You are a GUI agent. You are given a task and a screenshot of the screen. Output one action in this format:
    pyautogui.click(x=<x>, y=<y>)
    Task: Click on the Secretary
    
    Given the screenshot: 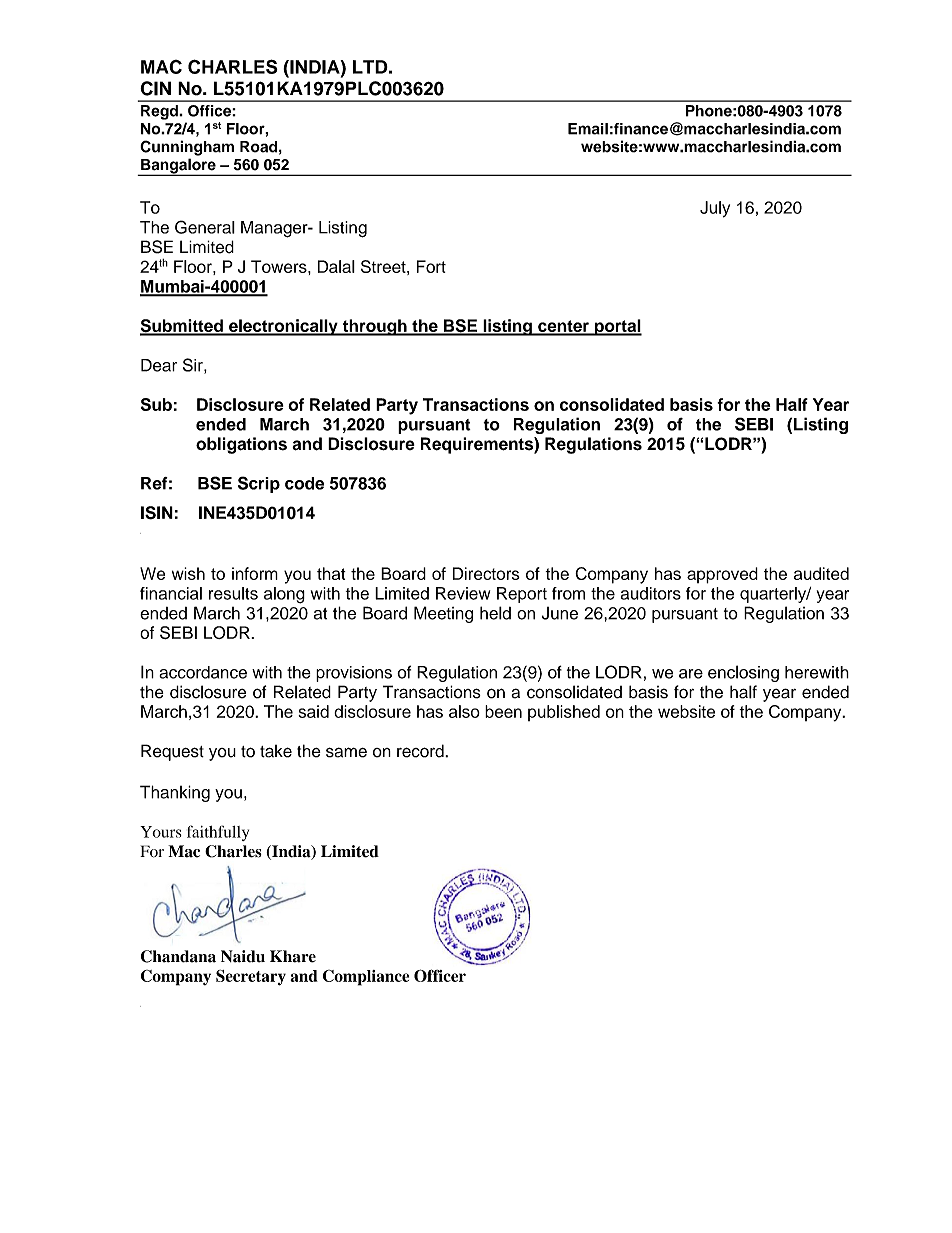 What is the action you would take?
    pyautogui.click(x=251, y=978)
